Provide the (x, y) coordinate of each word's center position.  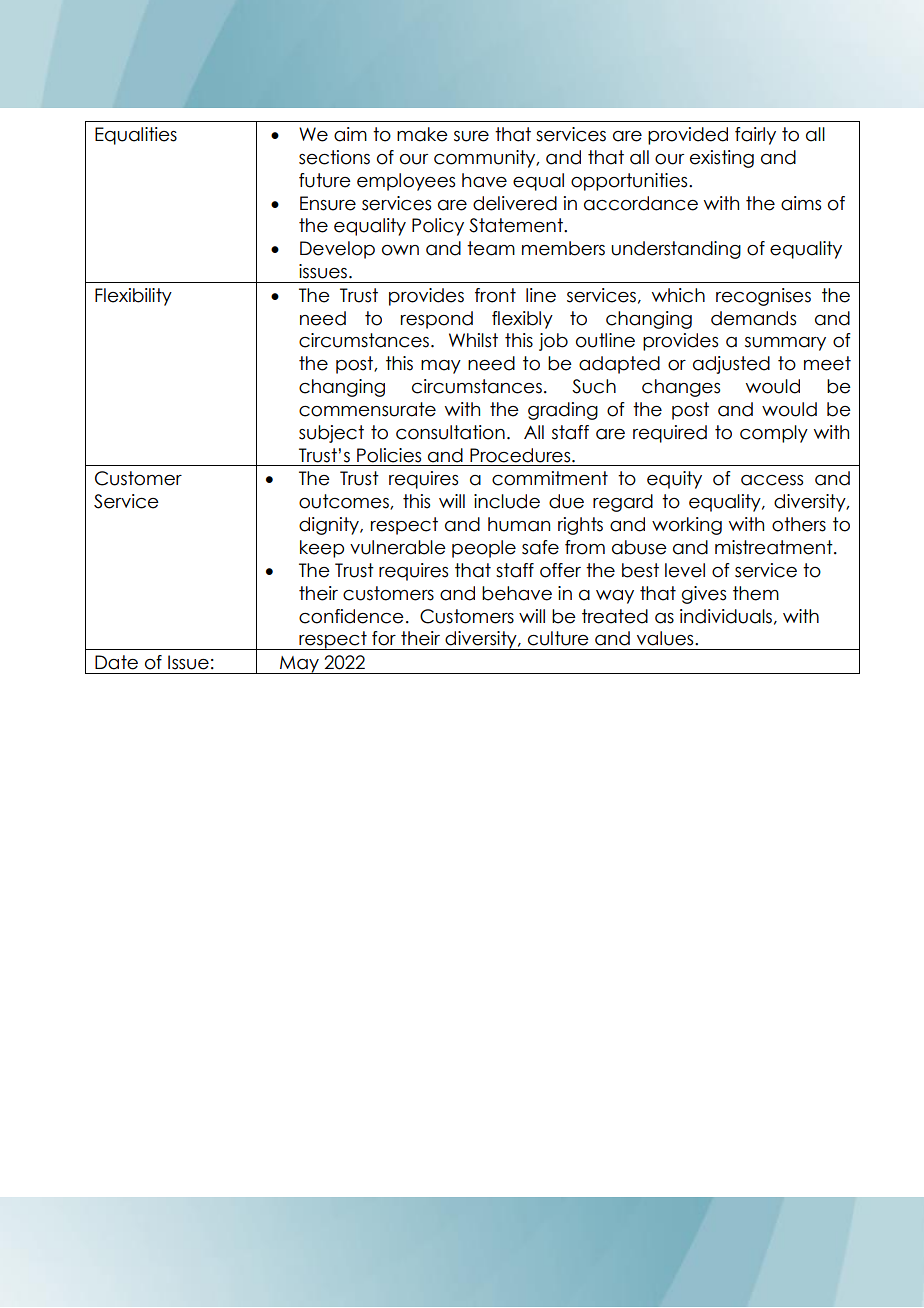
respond (437, 320)
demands (753, 318)
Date (116, 662)
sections (334, 157)
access (772, 480)
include (507, 501)
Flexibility (133, 297)
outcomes (345, 502)
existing (722, 159)
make (422, 134)
